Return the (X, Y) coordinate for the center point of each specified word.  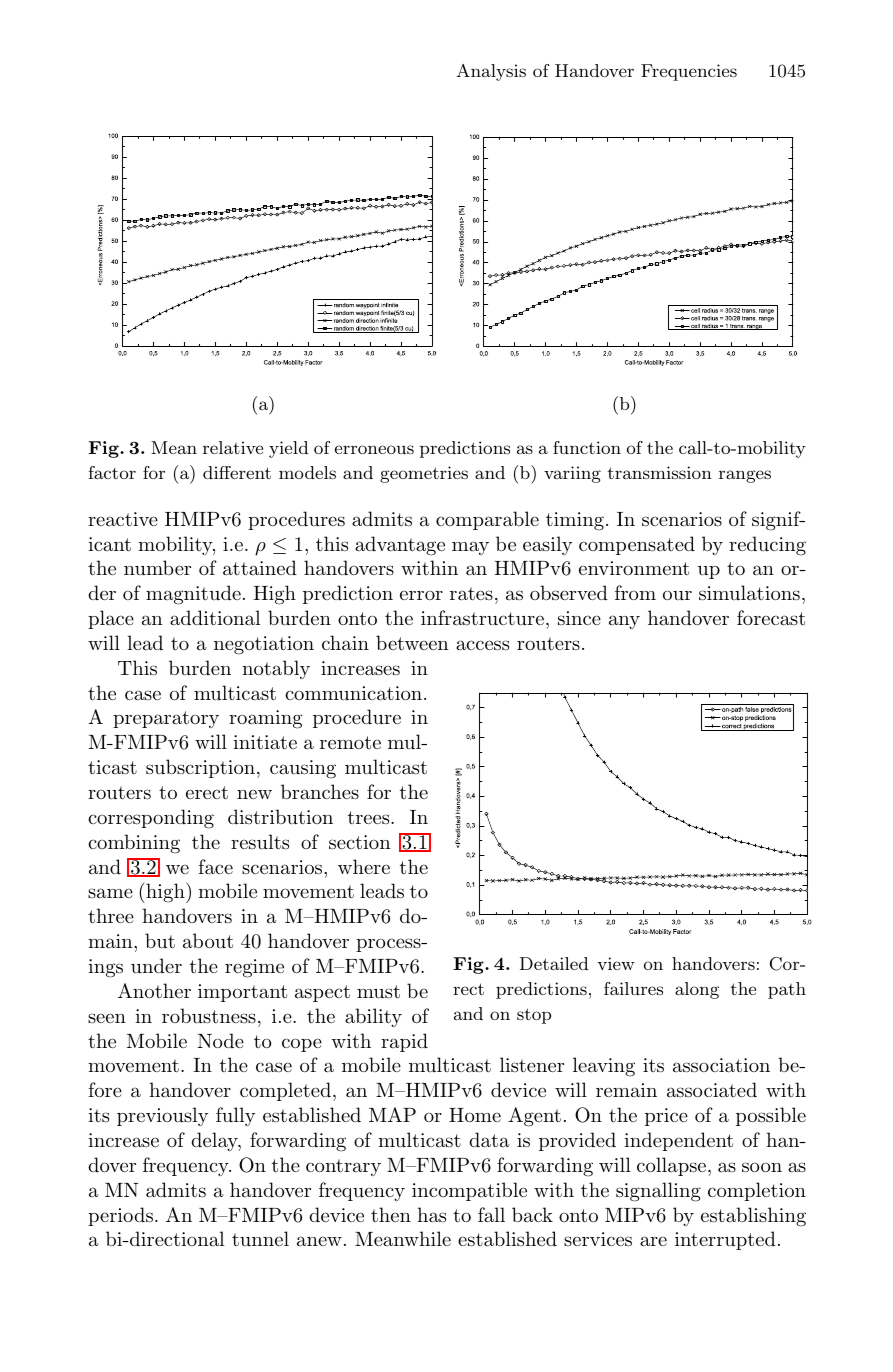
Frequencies (689, 72)
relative (233, 447)
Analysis (491, 72)
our (677, 595)
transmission (659, 472)
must (378, 992)
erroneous (374, 449)
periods (122, 1216)
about (208, 940)
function (587, 447)
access (482, 645)
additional (215, 618)
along (697, 990)
